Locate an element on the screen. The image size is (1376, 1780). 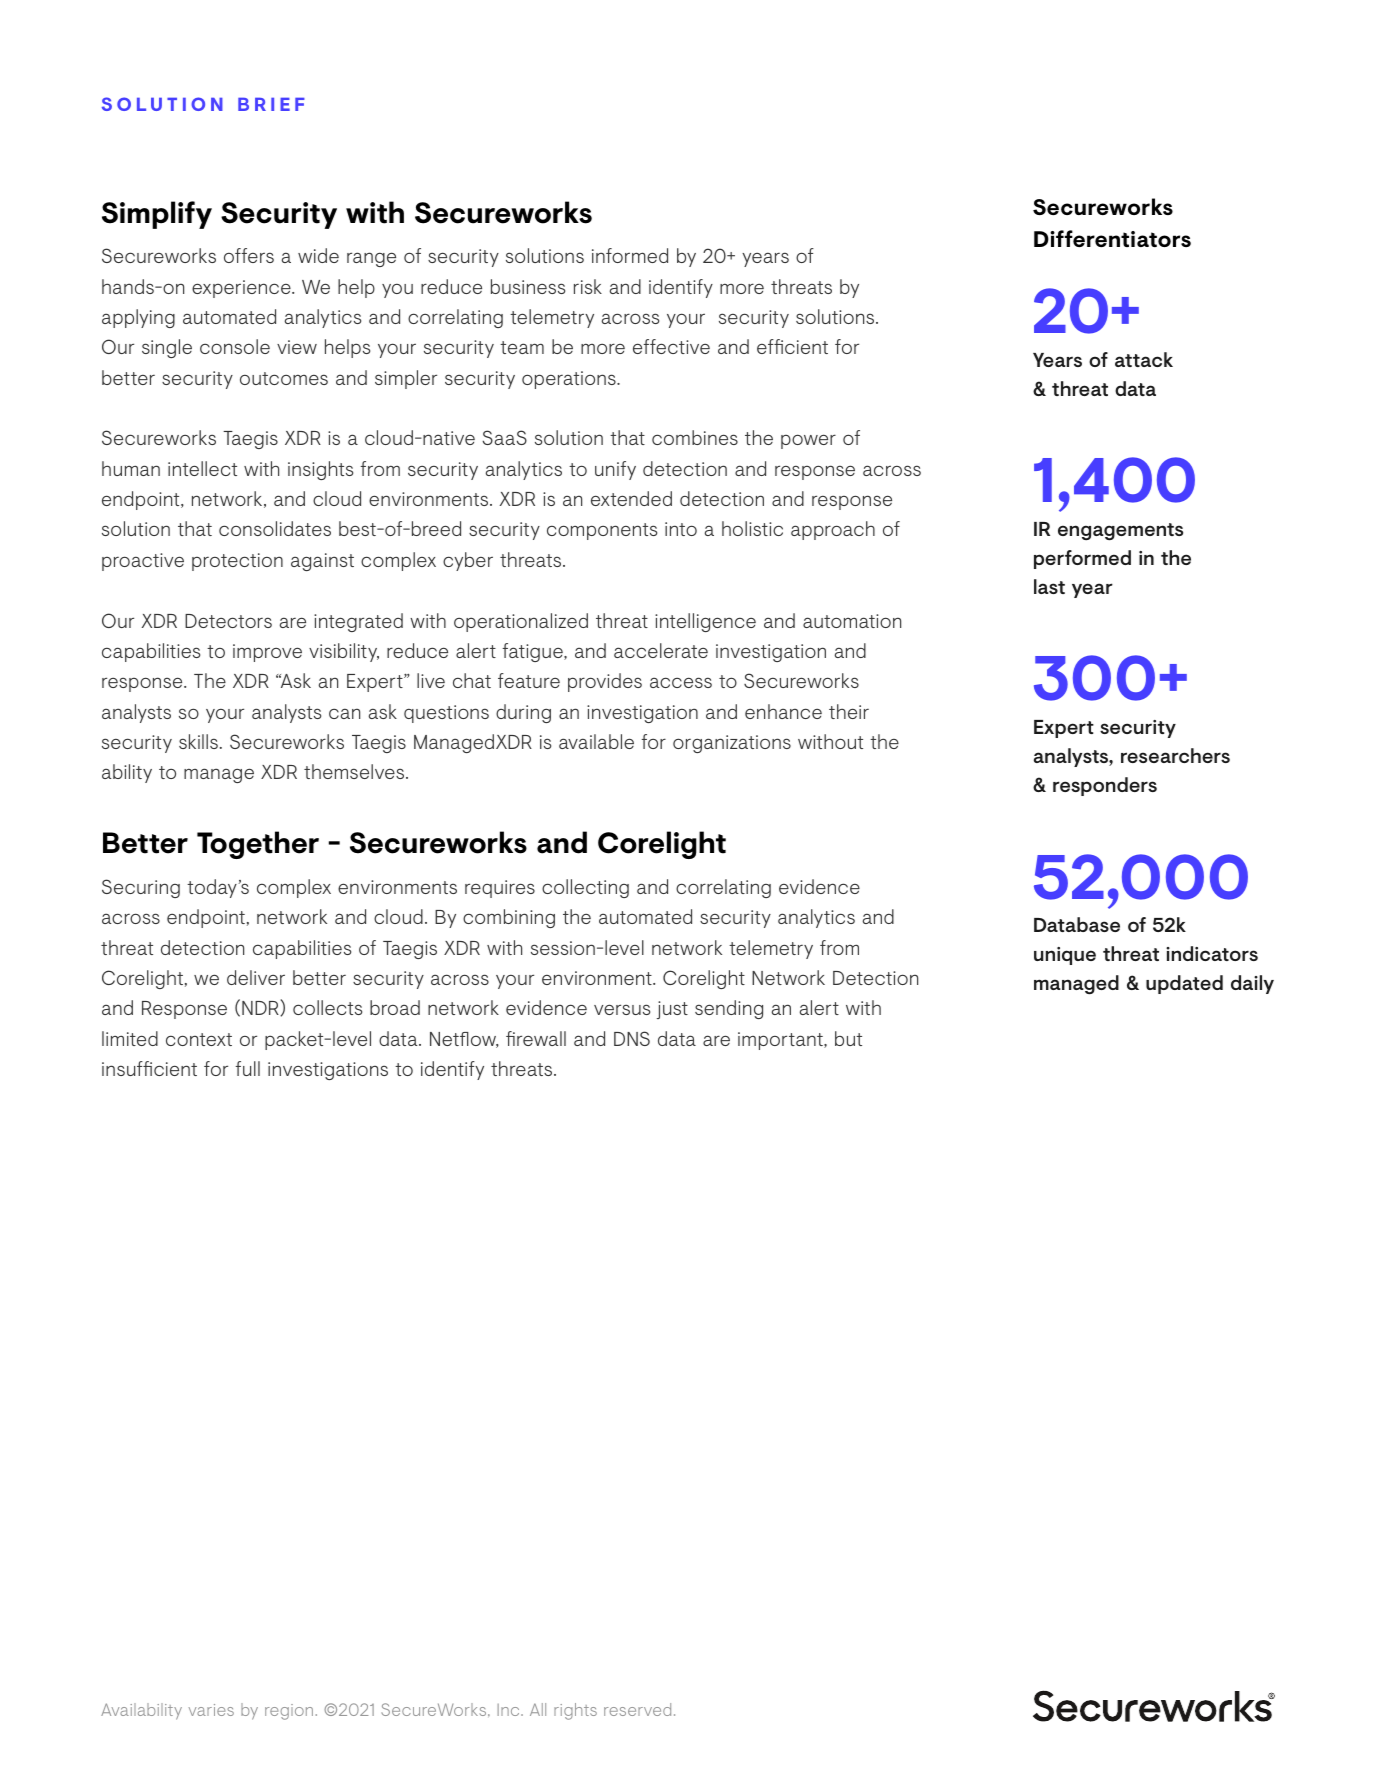
DNS is located at coordinates (632, 1038).
